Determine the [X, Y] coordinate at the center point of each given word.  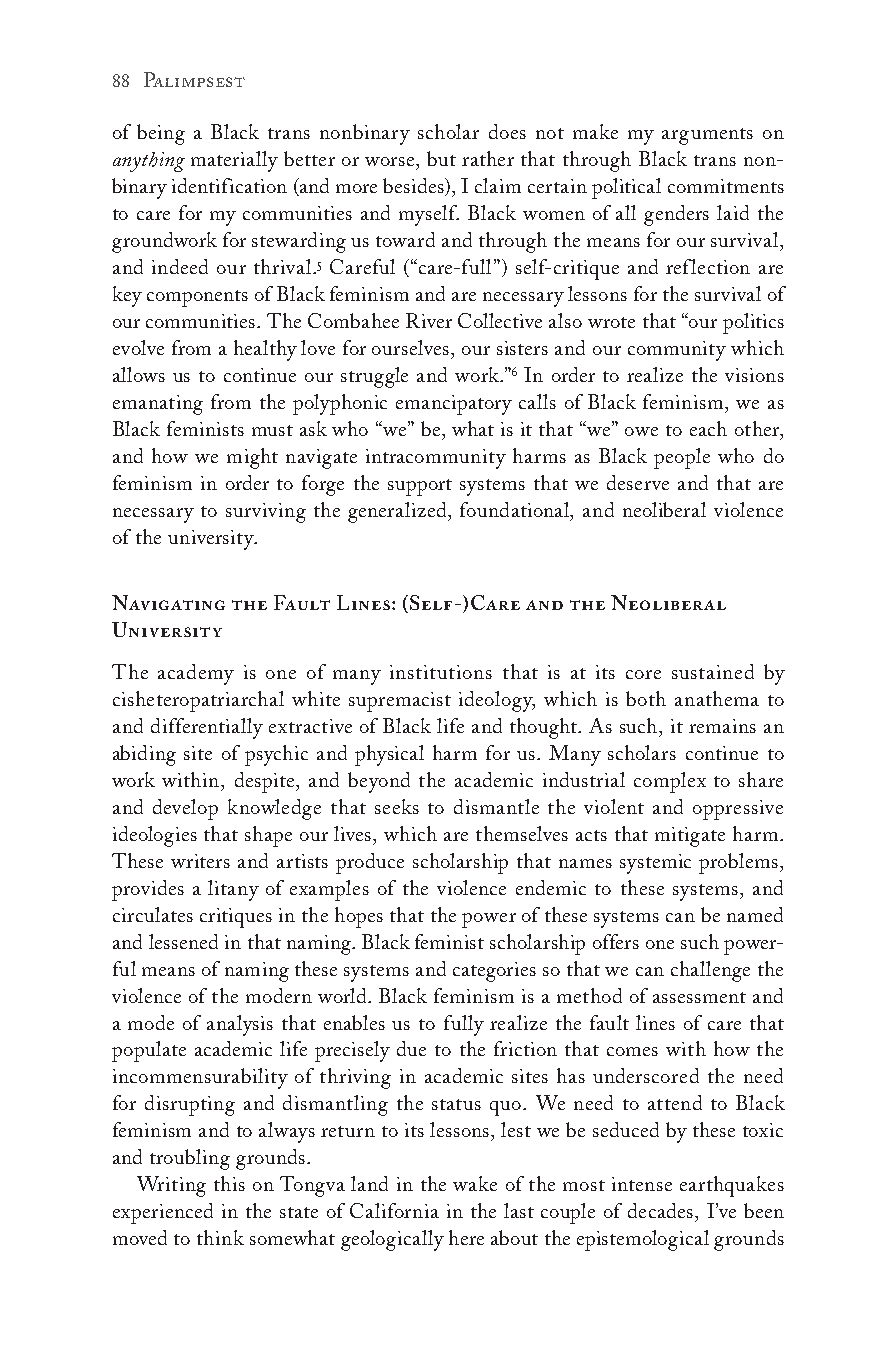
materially [234, 161]
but [441, 158]
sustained [713, 671]
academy [196, 674]
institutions [441, 672]
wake [475, 1183]
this [229, 1183]
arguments [707, 136]
